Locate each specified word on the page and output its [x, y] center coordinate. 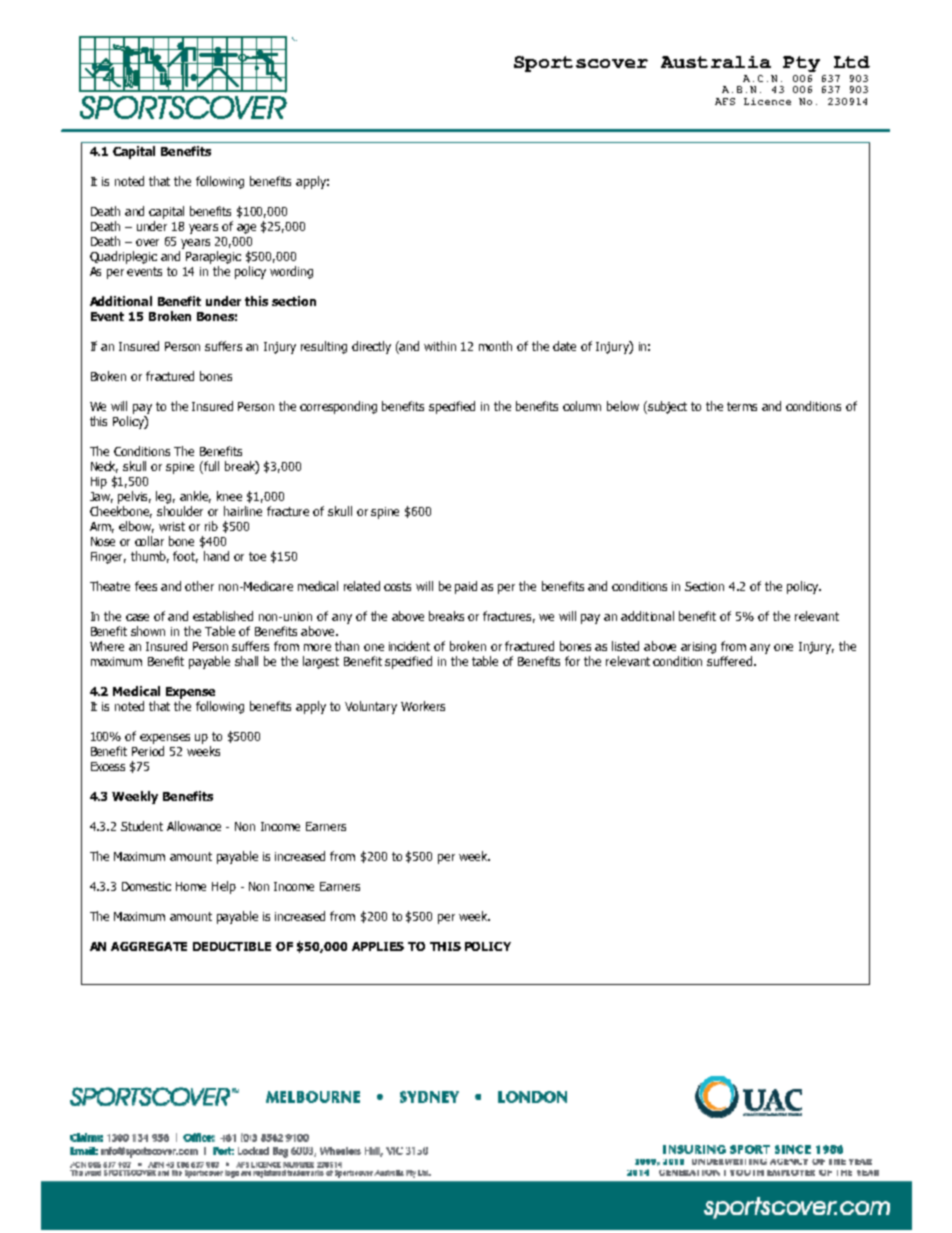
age [246, 229]
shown [148, 631]
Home [191, 886]
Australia [716, 62]
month [495, 346]
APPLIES [378, 946]
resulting [324, 347]
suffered [731, 661]
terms [742, 406]
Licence [767, 101]
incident [409, 646]
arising [698, 648]
